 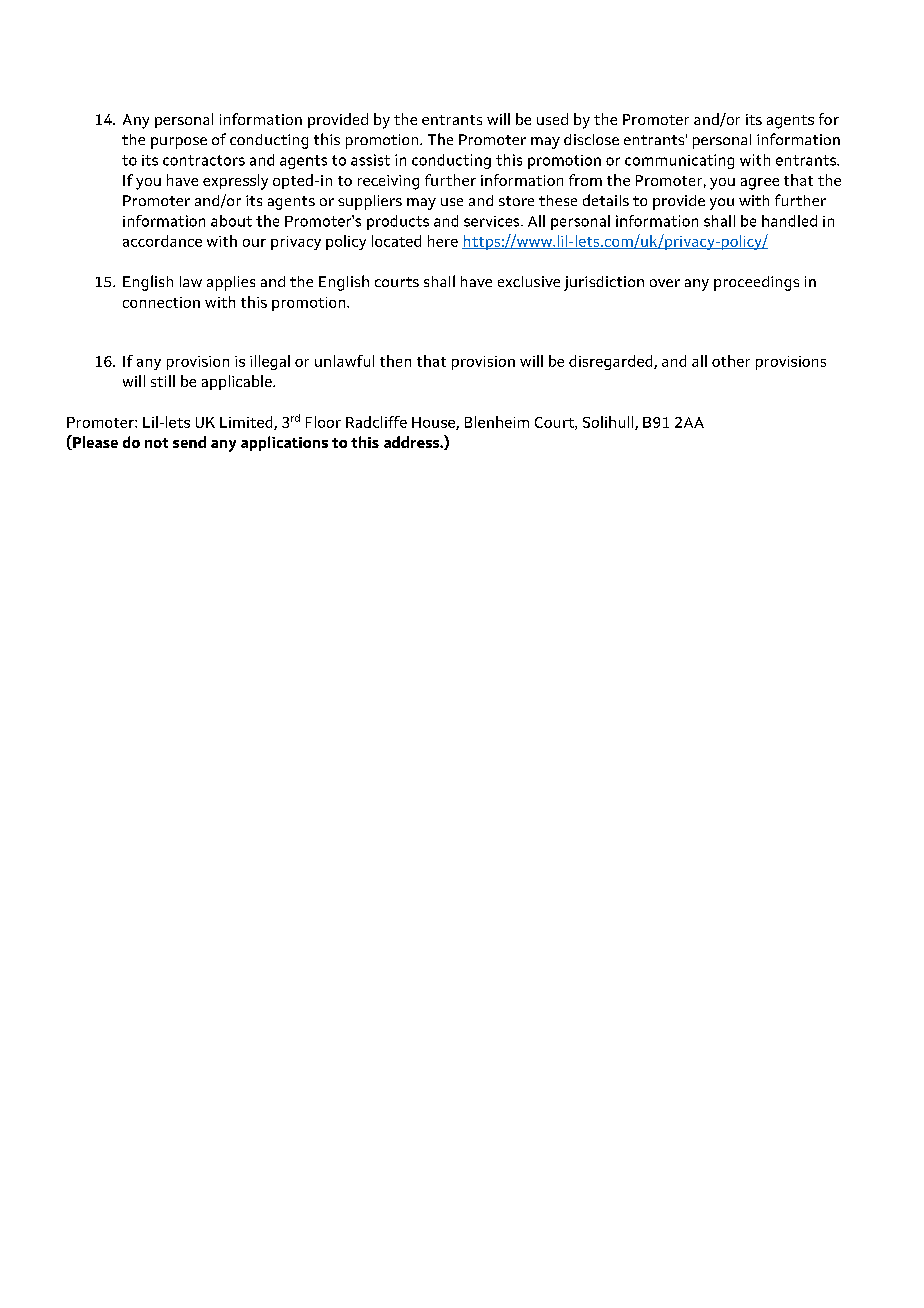 I want to click on accordance, so click(x=162, y=241).
